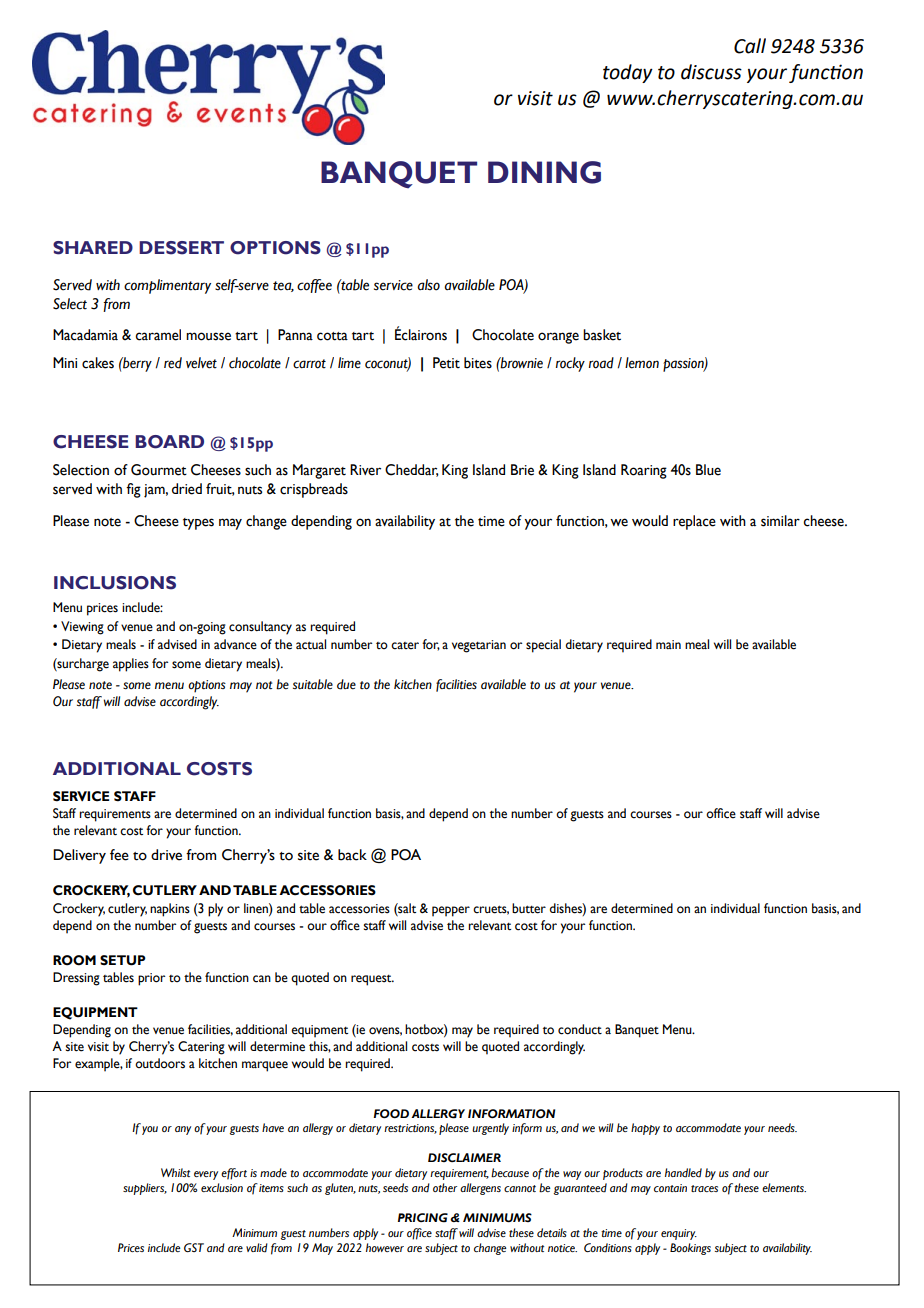 The width and height of the screenshot is (924, 1308). Describe the element at coordinates (668, 644) in the screenshot. I see `main` at that location.
